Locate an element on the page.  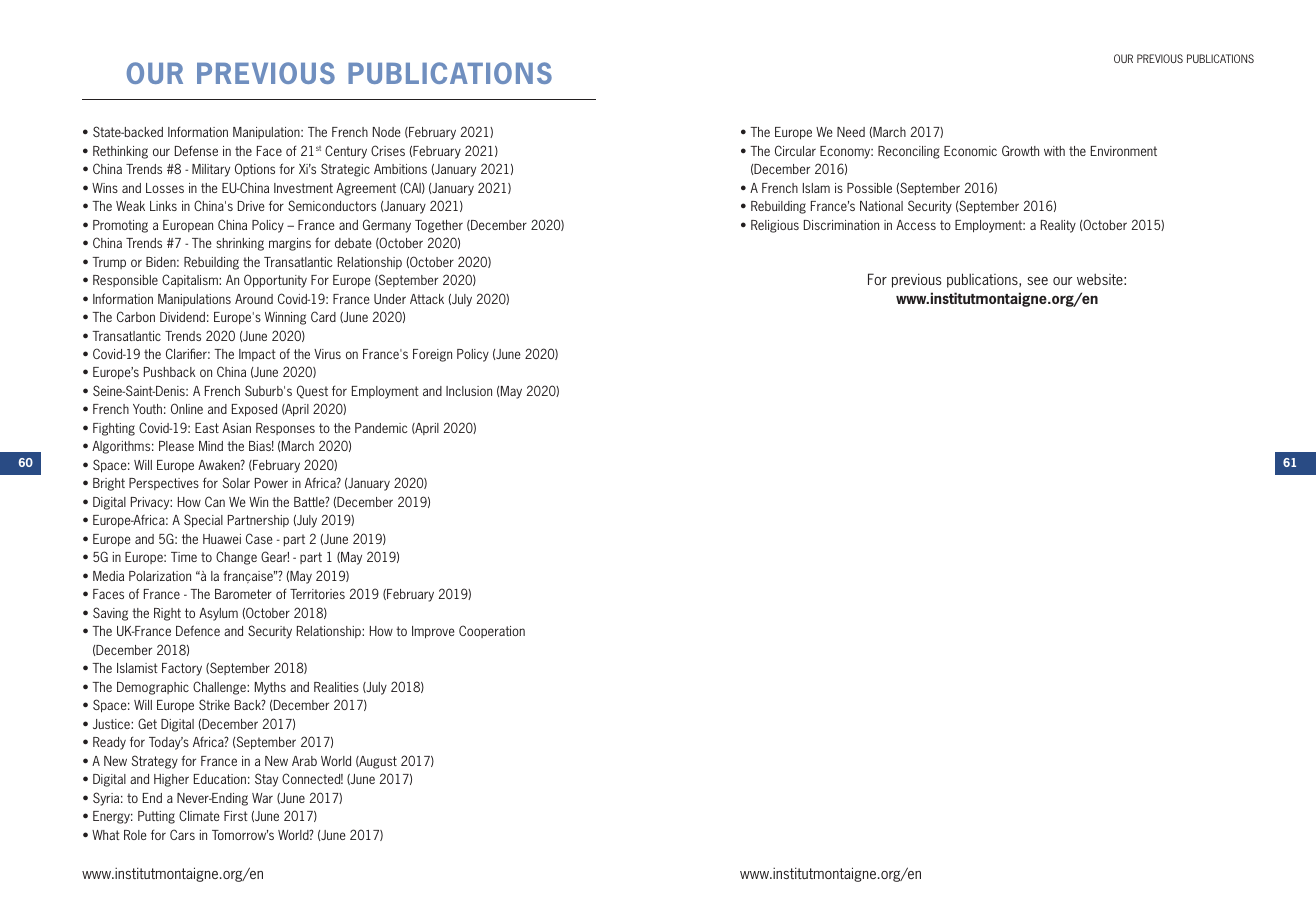
Defense is located at coordinates (196, 150).
